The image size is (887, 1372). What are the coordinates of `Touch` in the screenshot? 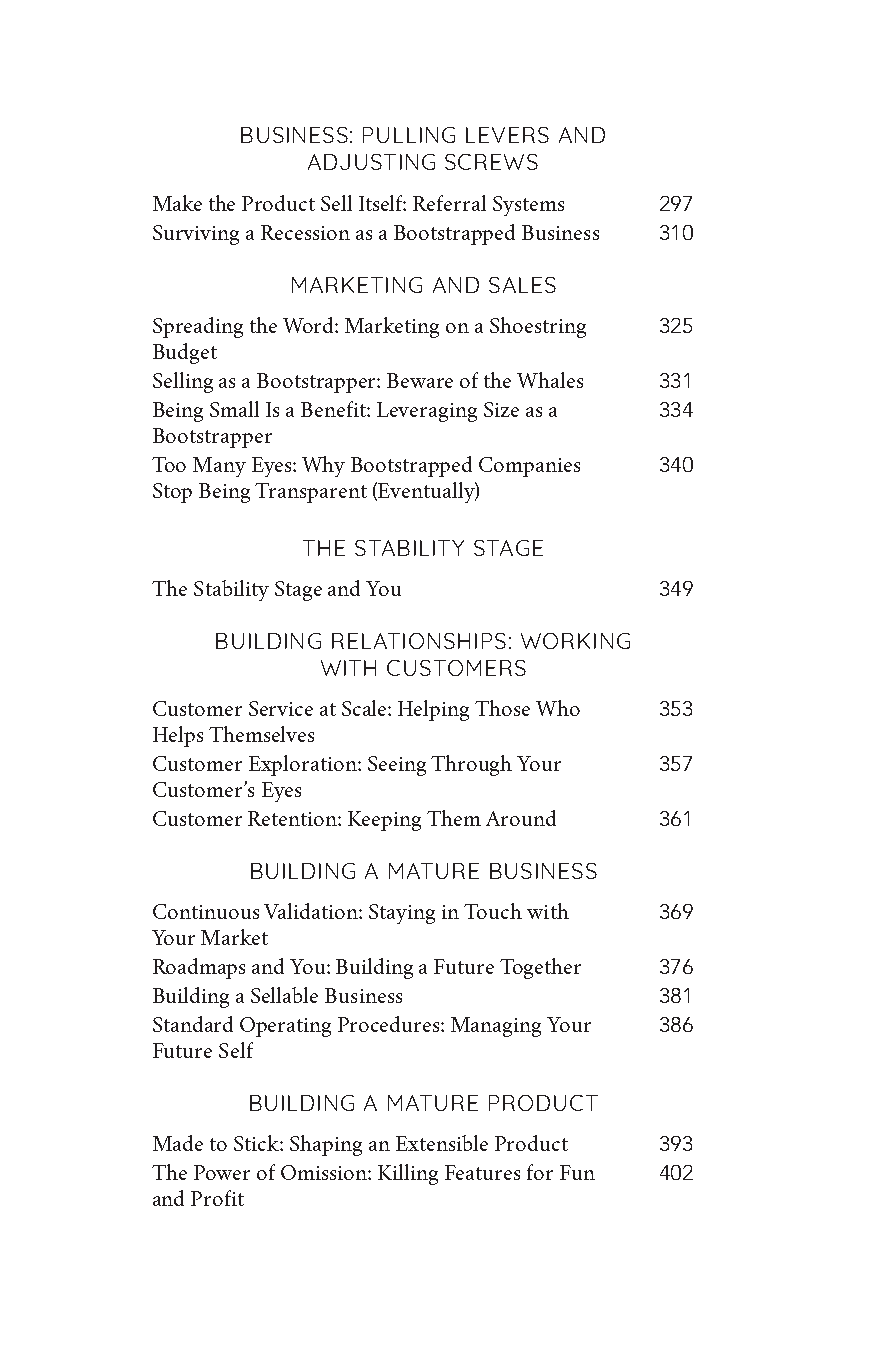 It's located at (493, 911).
